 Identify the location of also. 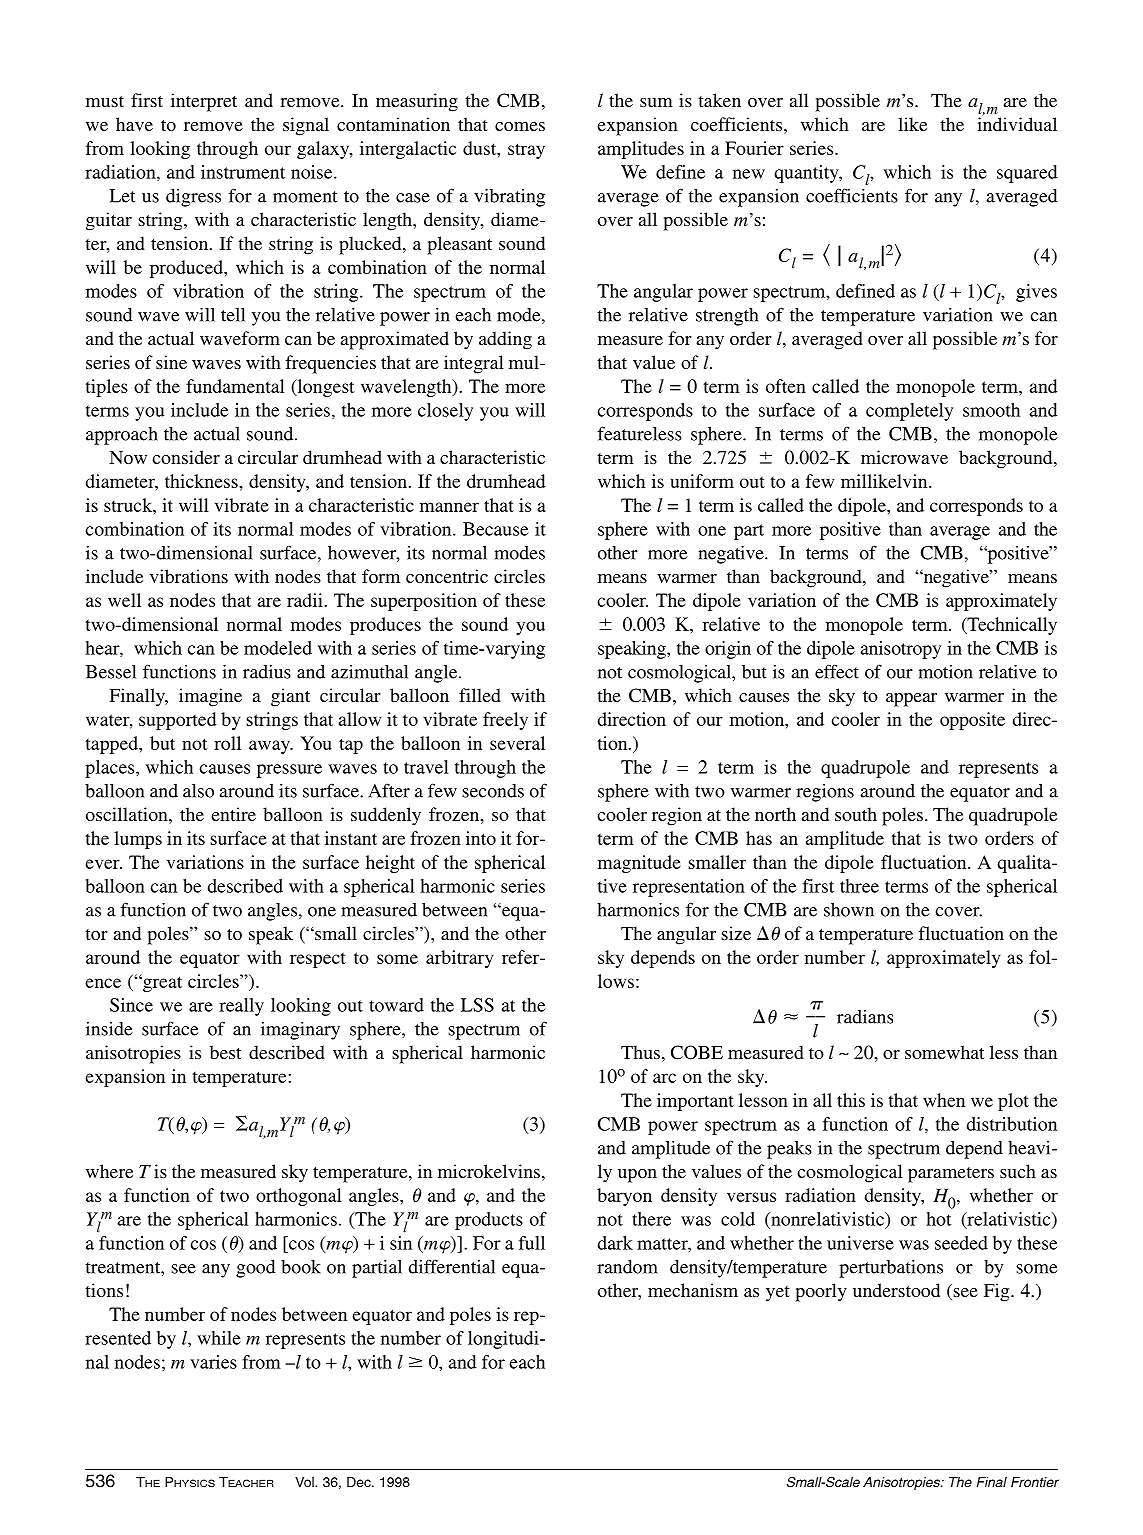
(198, 791).
